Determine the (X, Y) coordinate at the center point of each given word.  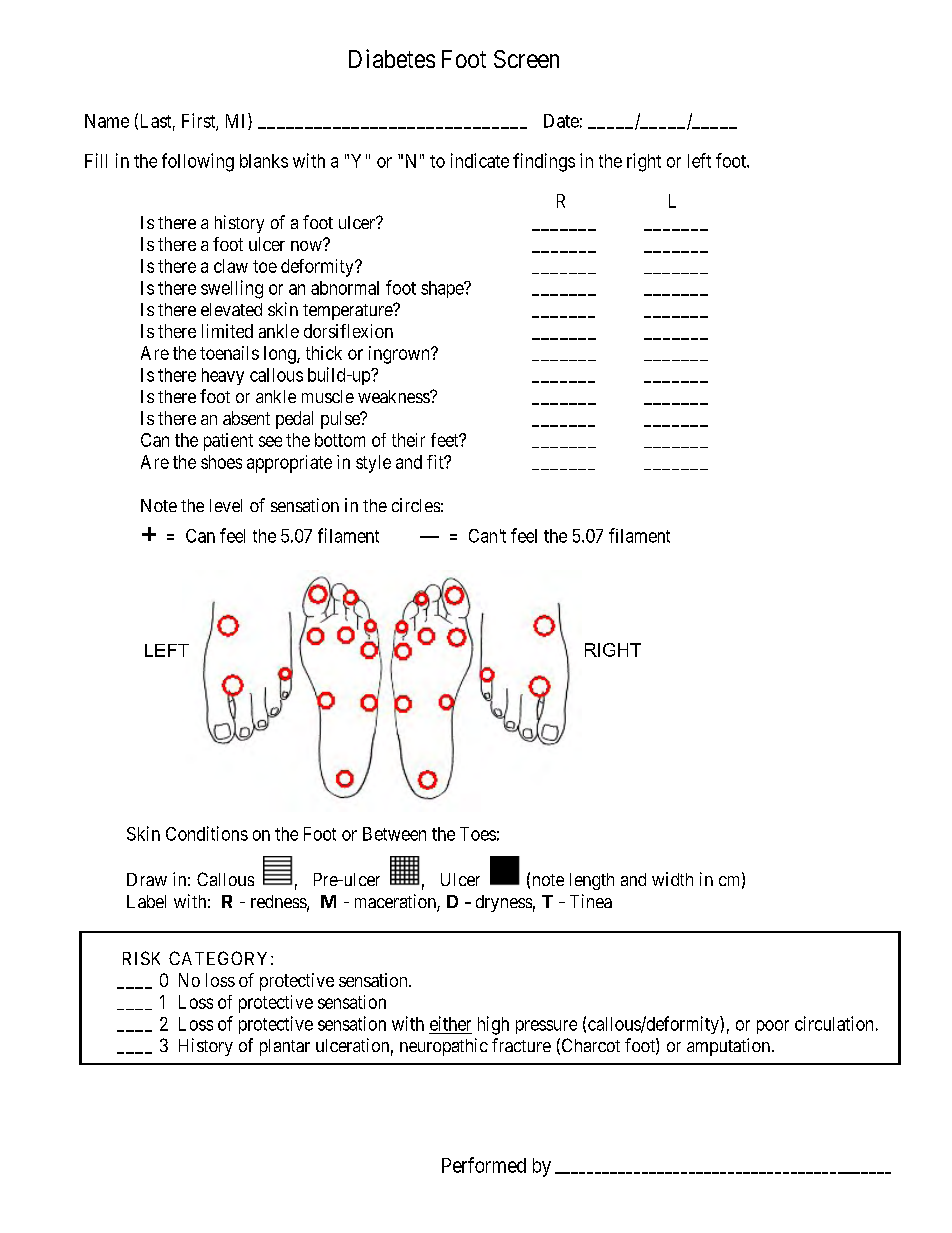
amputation (728, 1047)
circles (416, 505)
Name (107, 121)
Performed (484, 1165)
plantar (285, 1047)
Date (561, 121)
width (672, 879)
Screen (526, 59)
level (226, 505)
